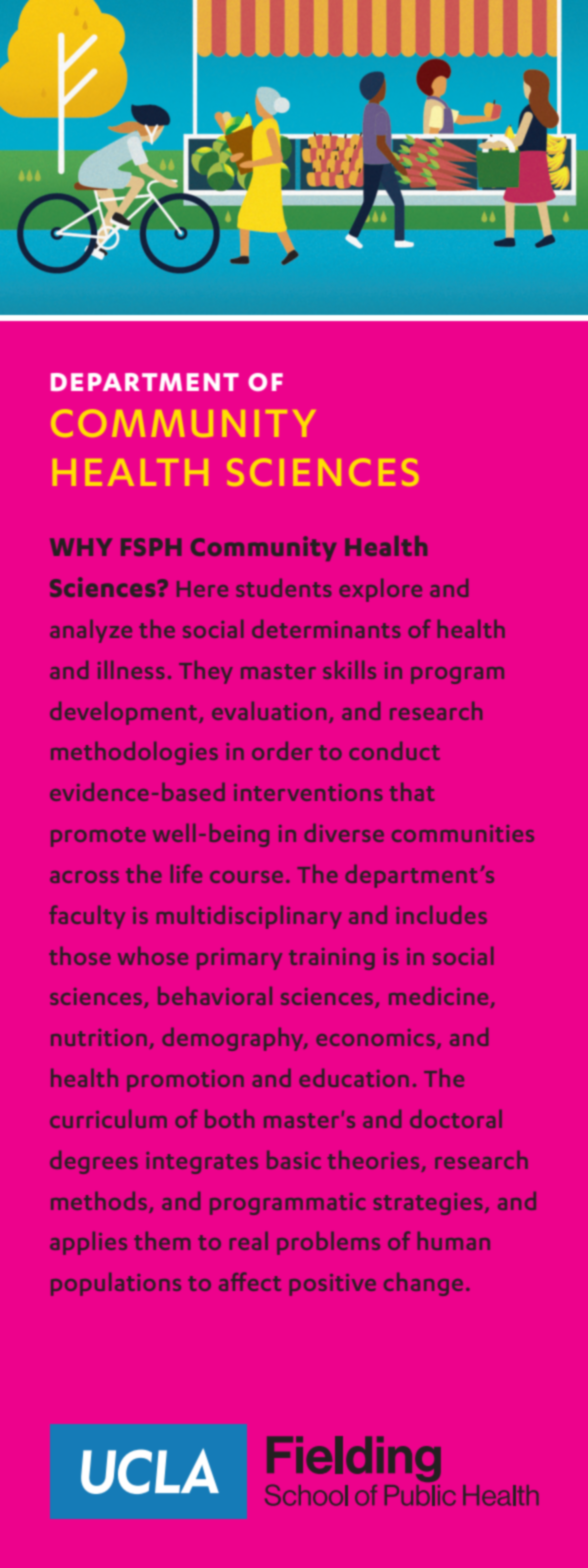 The image size is (588, 1568). What do you see at coordinates (441, 914) in the screenshot?
I see `includes` at bounding box center [441, 914].
